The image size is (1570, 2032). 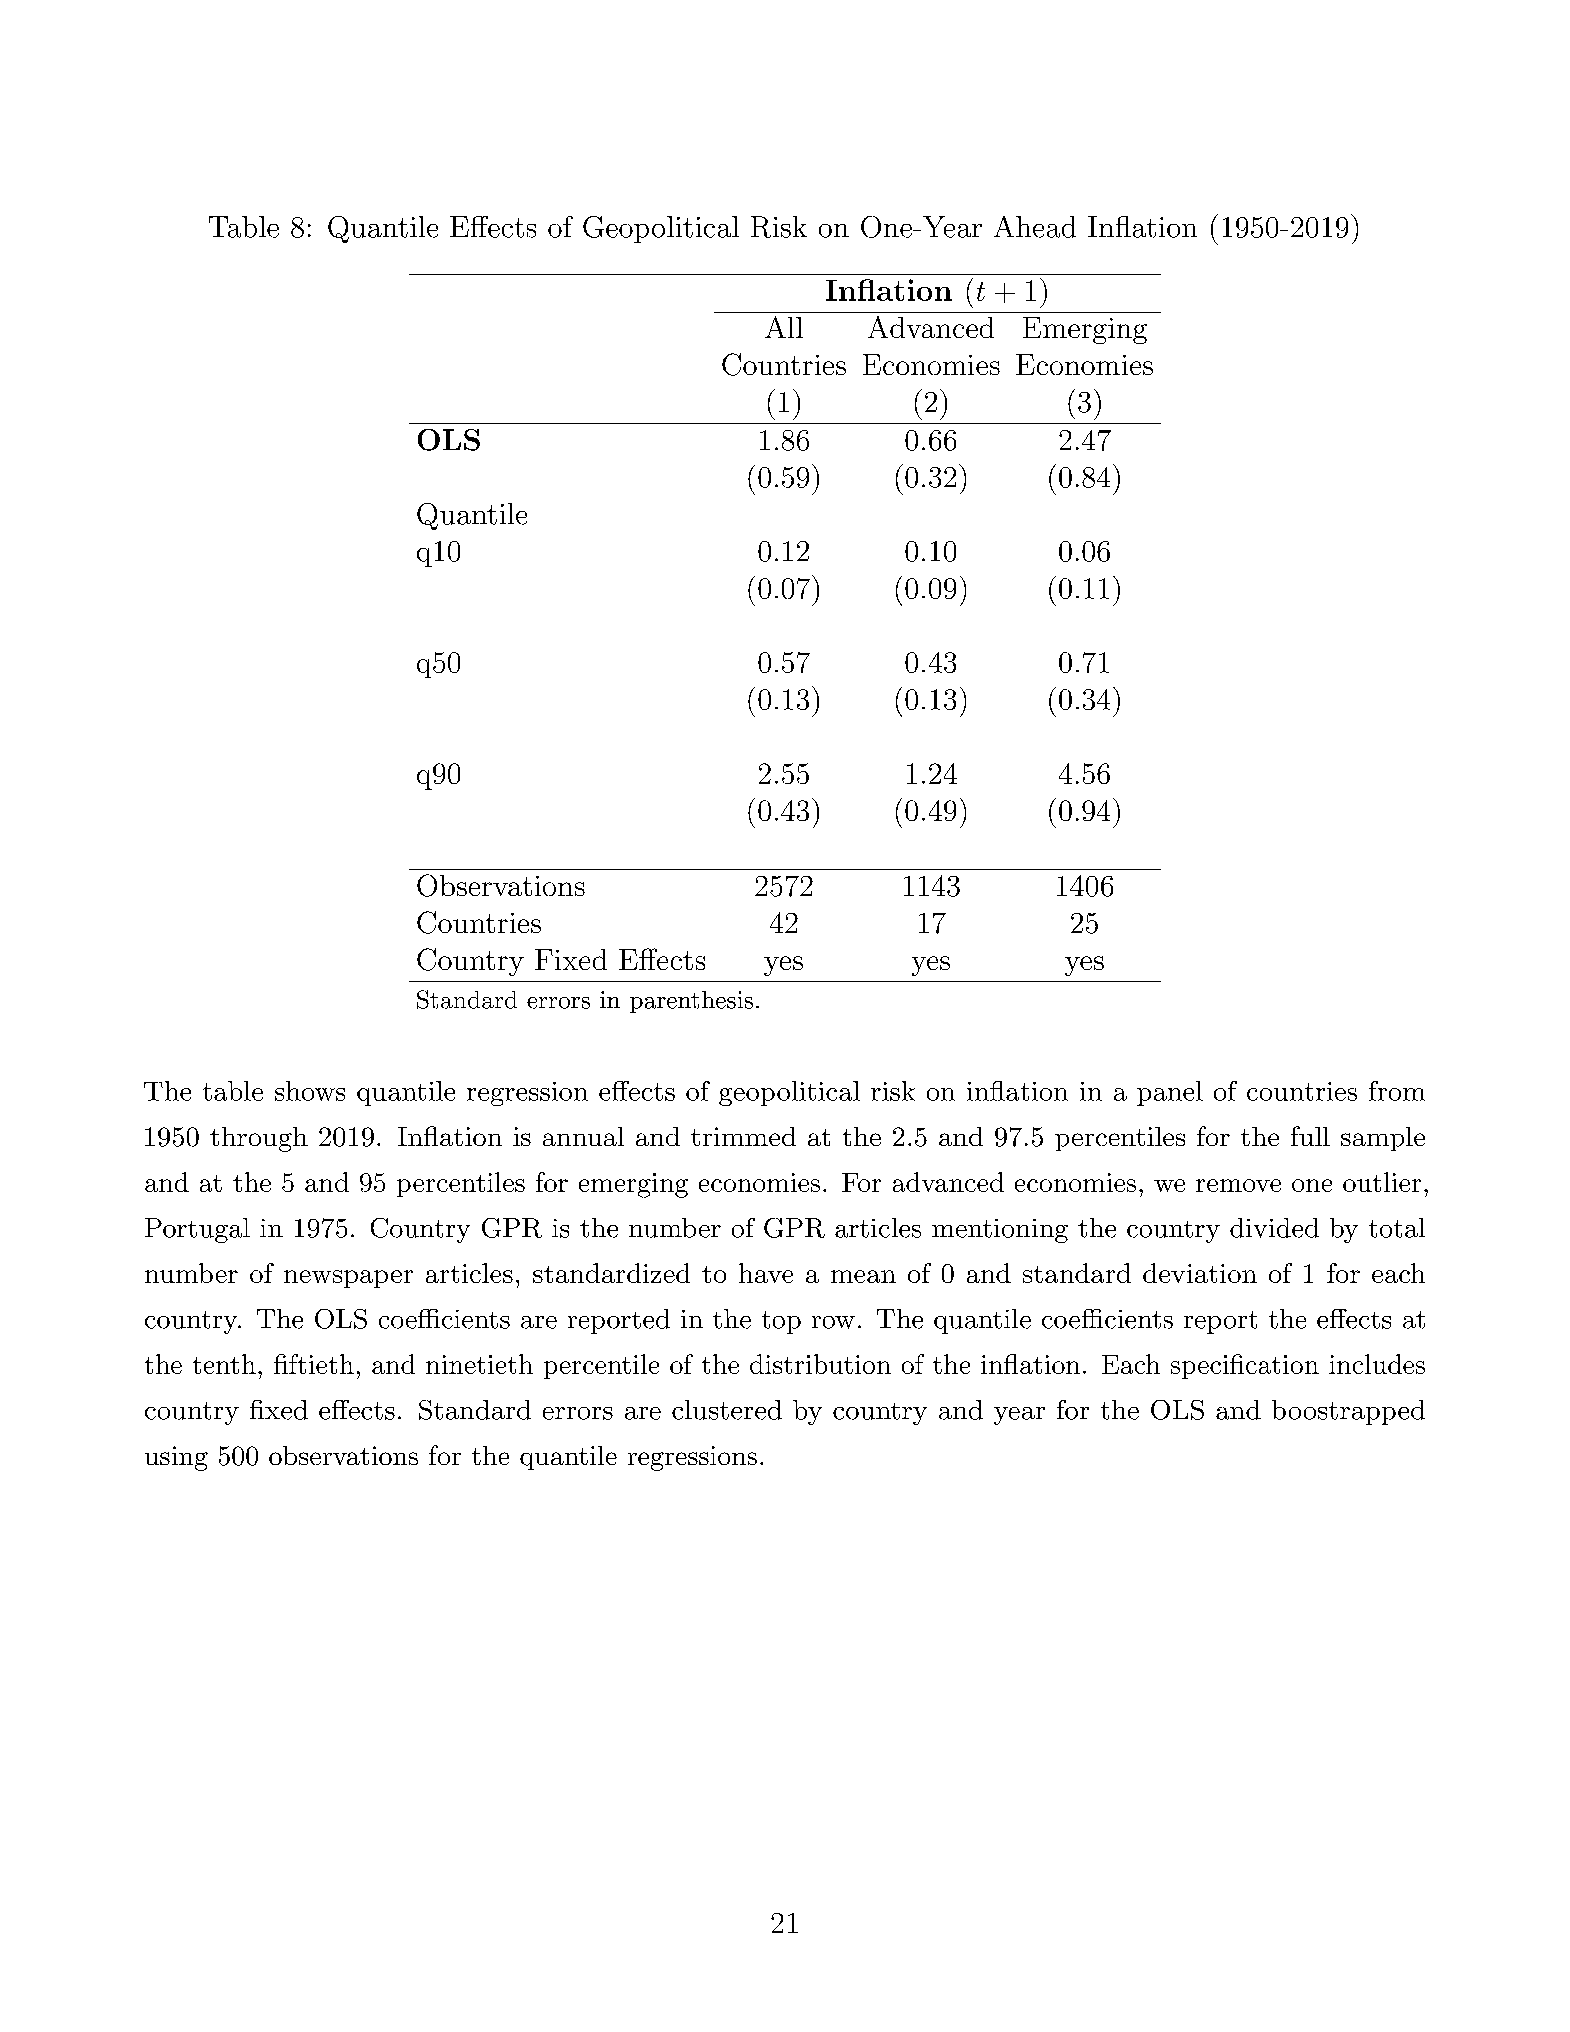 I want to click on from, so click(x=1397, y=1091).
